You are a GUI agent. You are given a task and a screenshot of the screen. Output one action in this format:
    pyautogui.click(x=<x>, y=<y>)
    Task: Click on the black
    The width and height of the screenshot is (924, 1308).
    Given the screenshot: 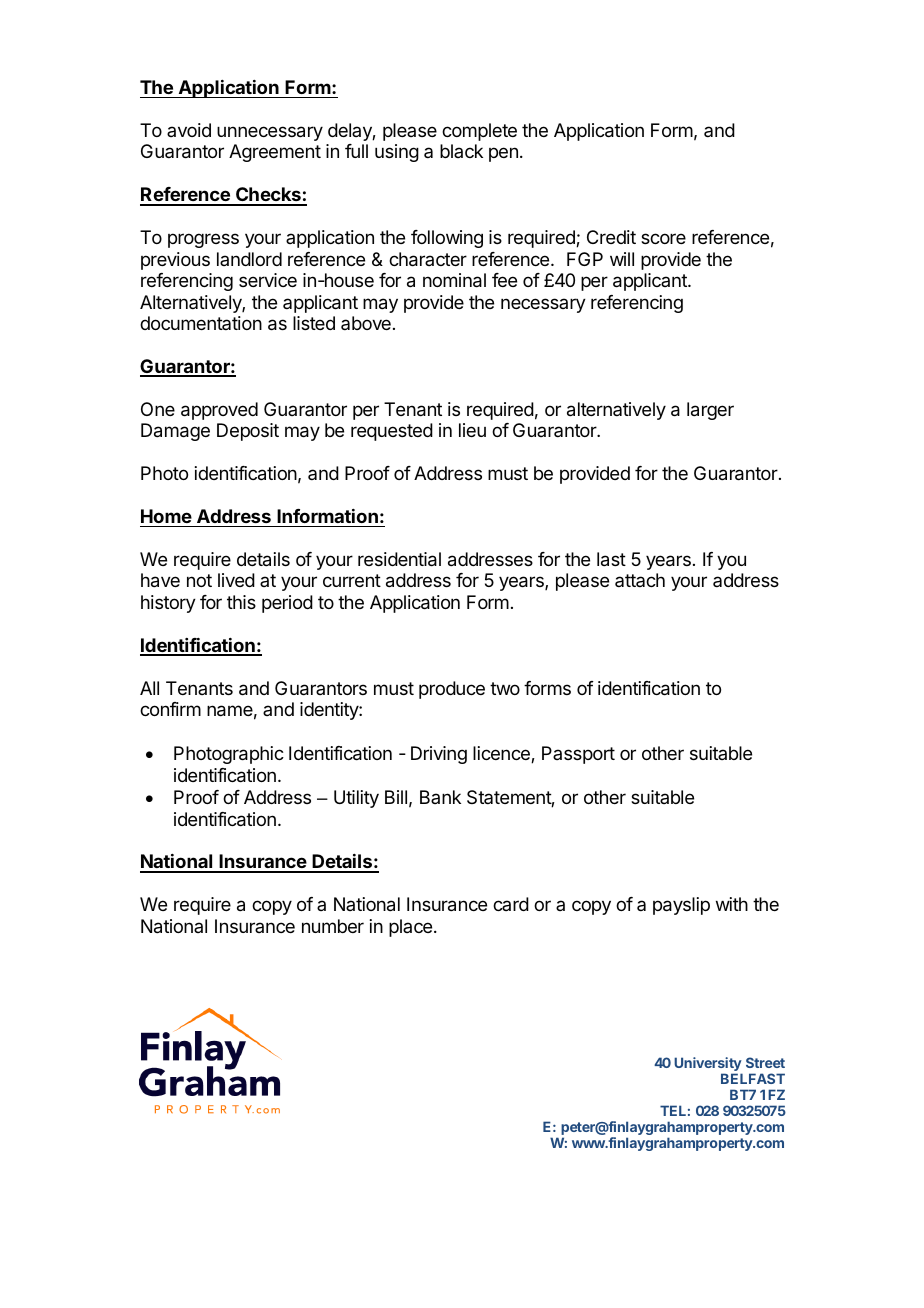 What is the action you would take?
    pyautogui.click(x=461, y=151)
